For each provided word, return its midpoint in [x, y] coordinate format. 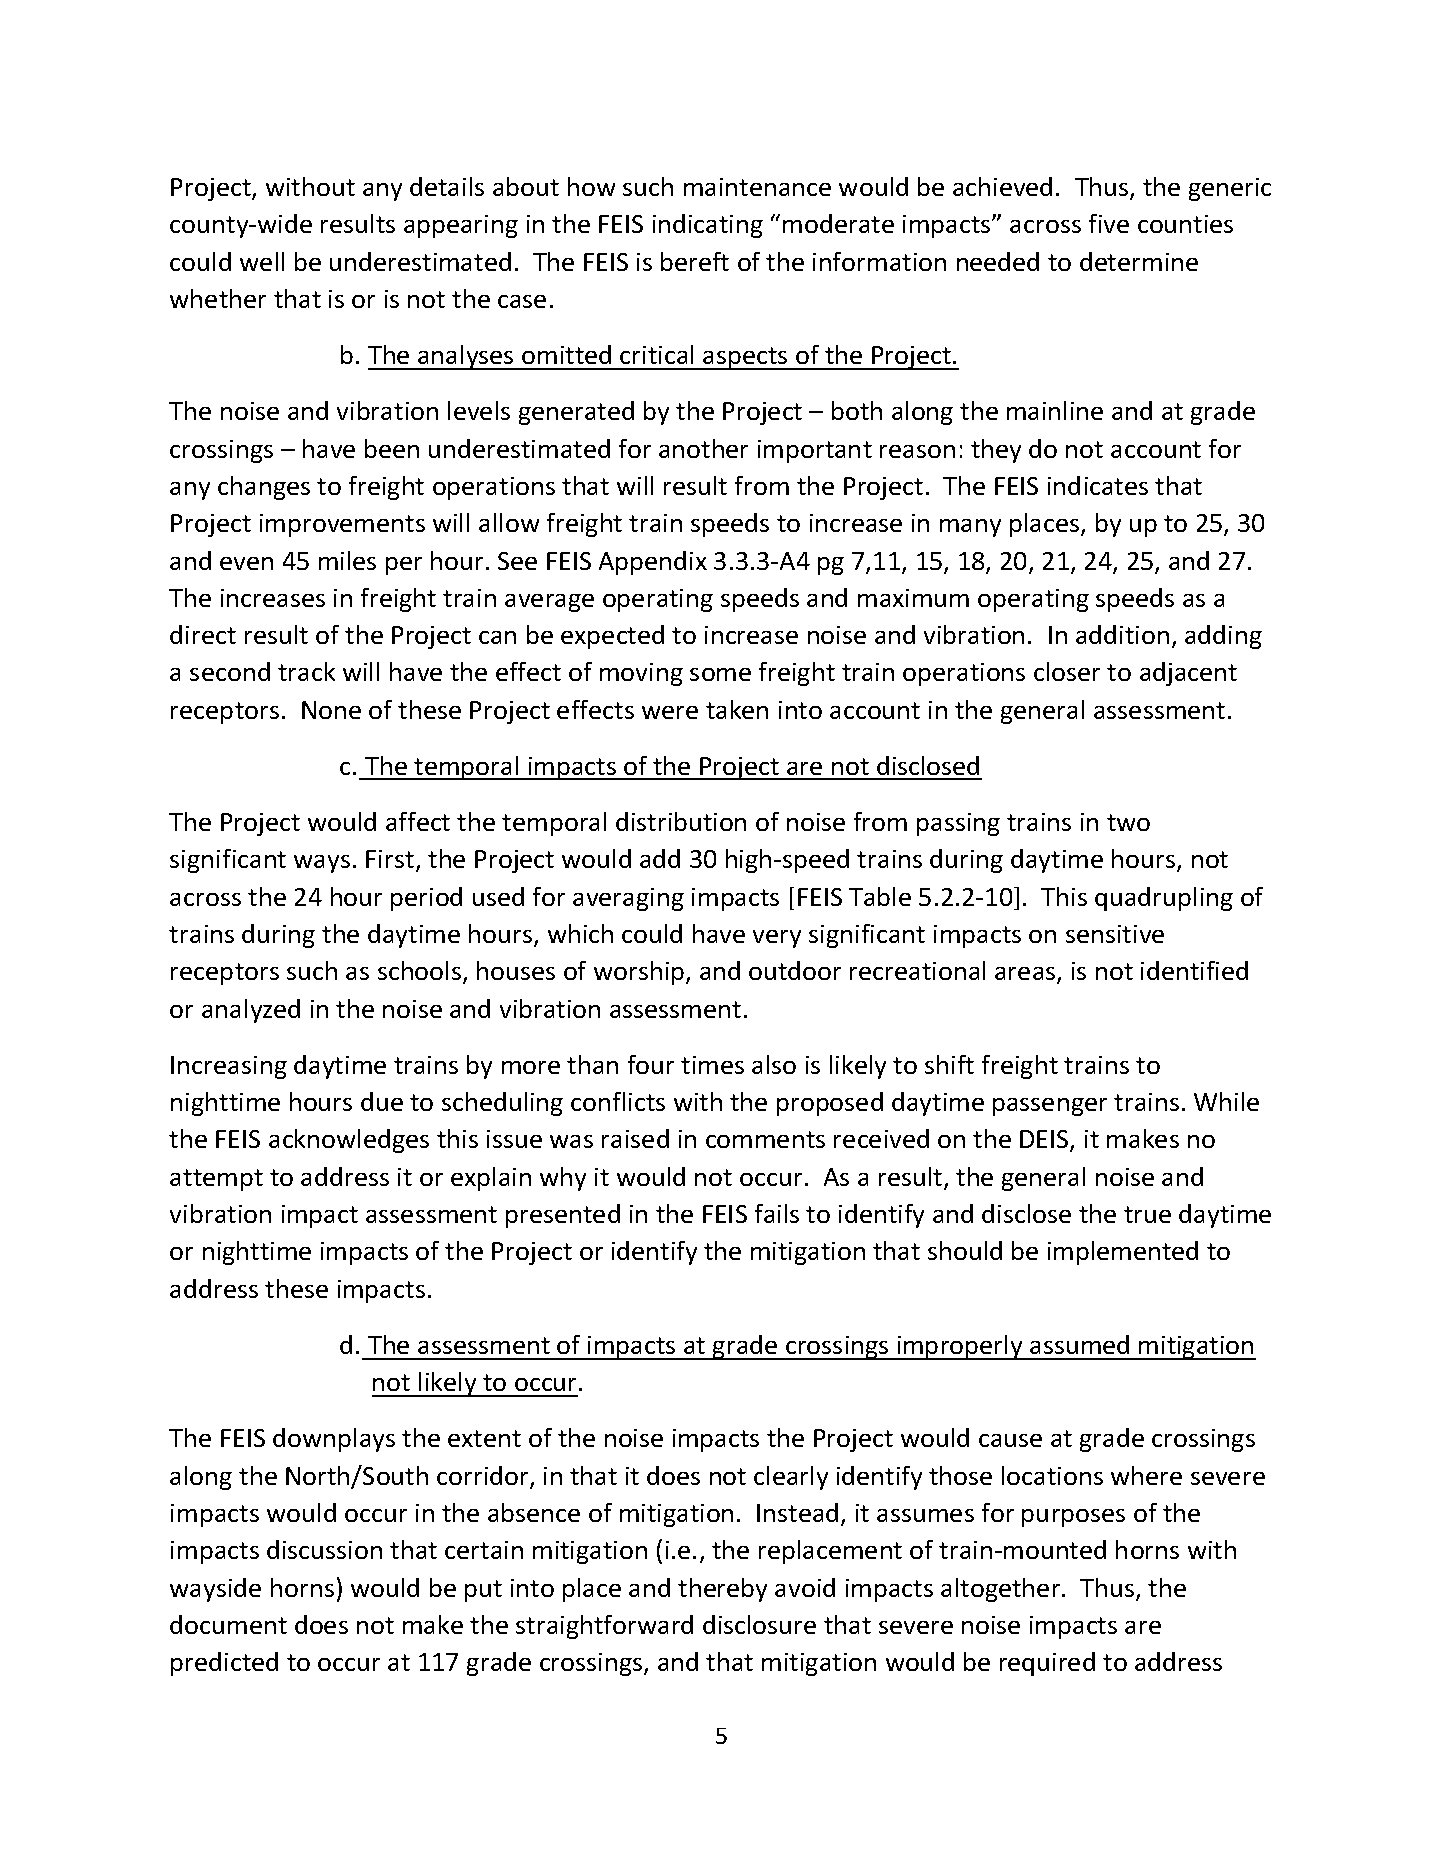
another [703, 448]
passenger [1050, 1107]
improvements [342, 525]
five [1109, 223]
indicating [708, 226]
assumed [1079, 1344]
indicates [1098, 485]
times [712, 1065]
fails [777, 1213]
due [382, 1101]
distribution [681, 821]
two [1128, 822]
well [262, 261]
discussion [324, 1549]
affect [418, 821]
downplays [334, 1440]
